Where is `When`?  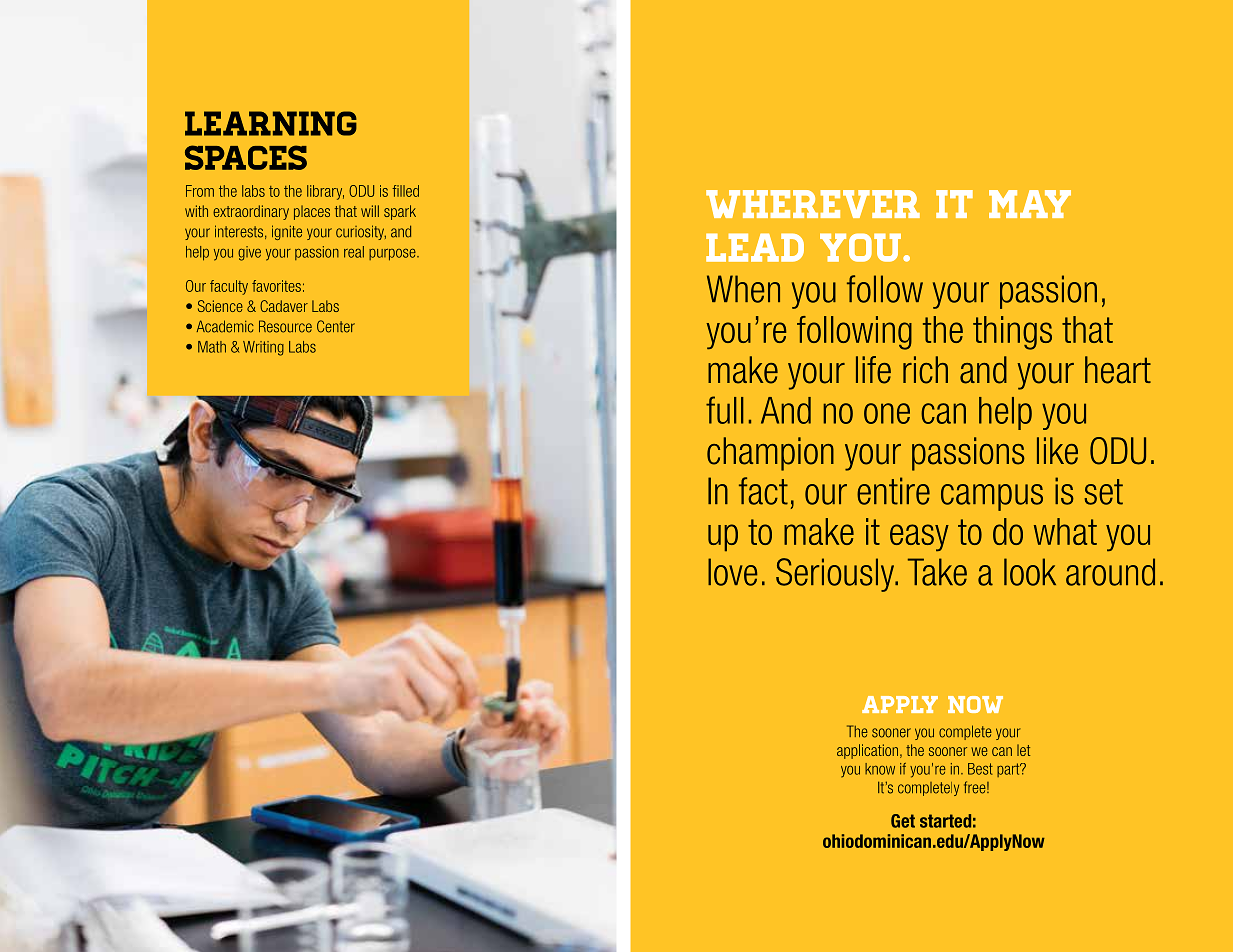
When is located at coordinates (743, 289).
